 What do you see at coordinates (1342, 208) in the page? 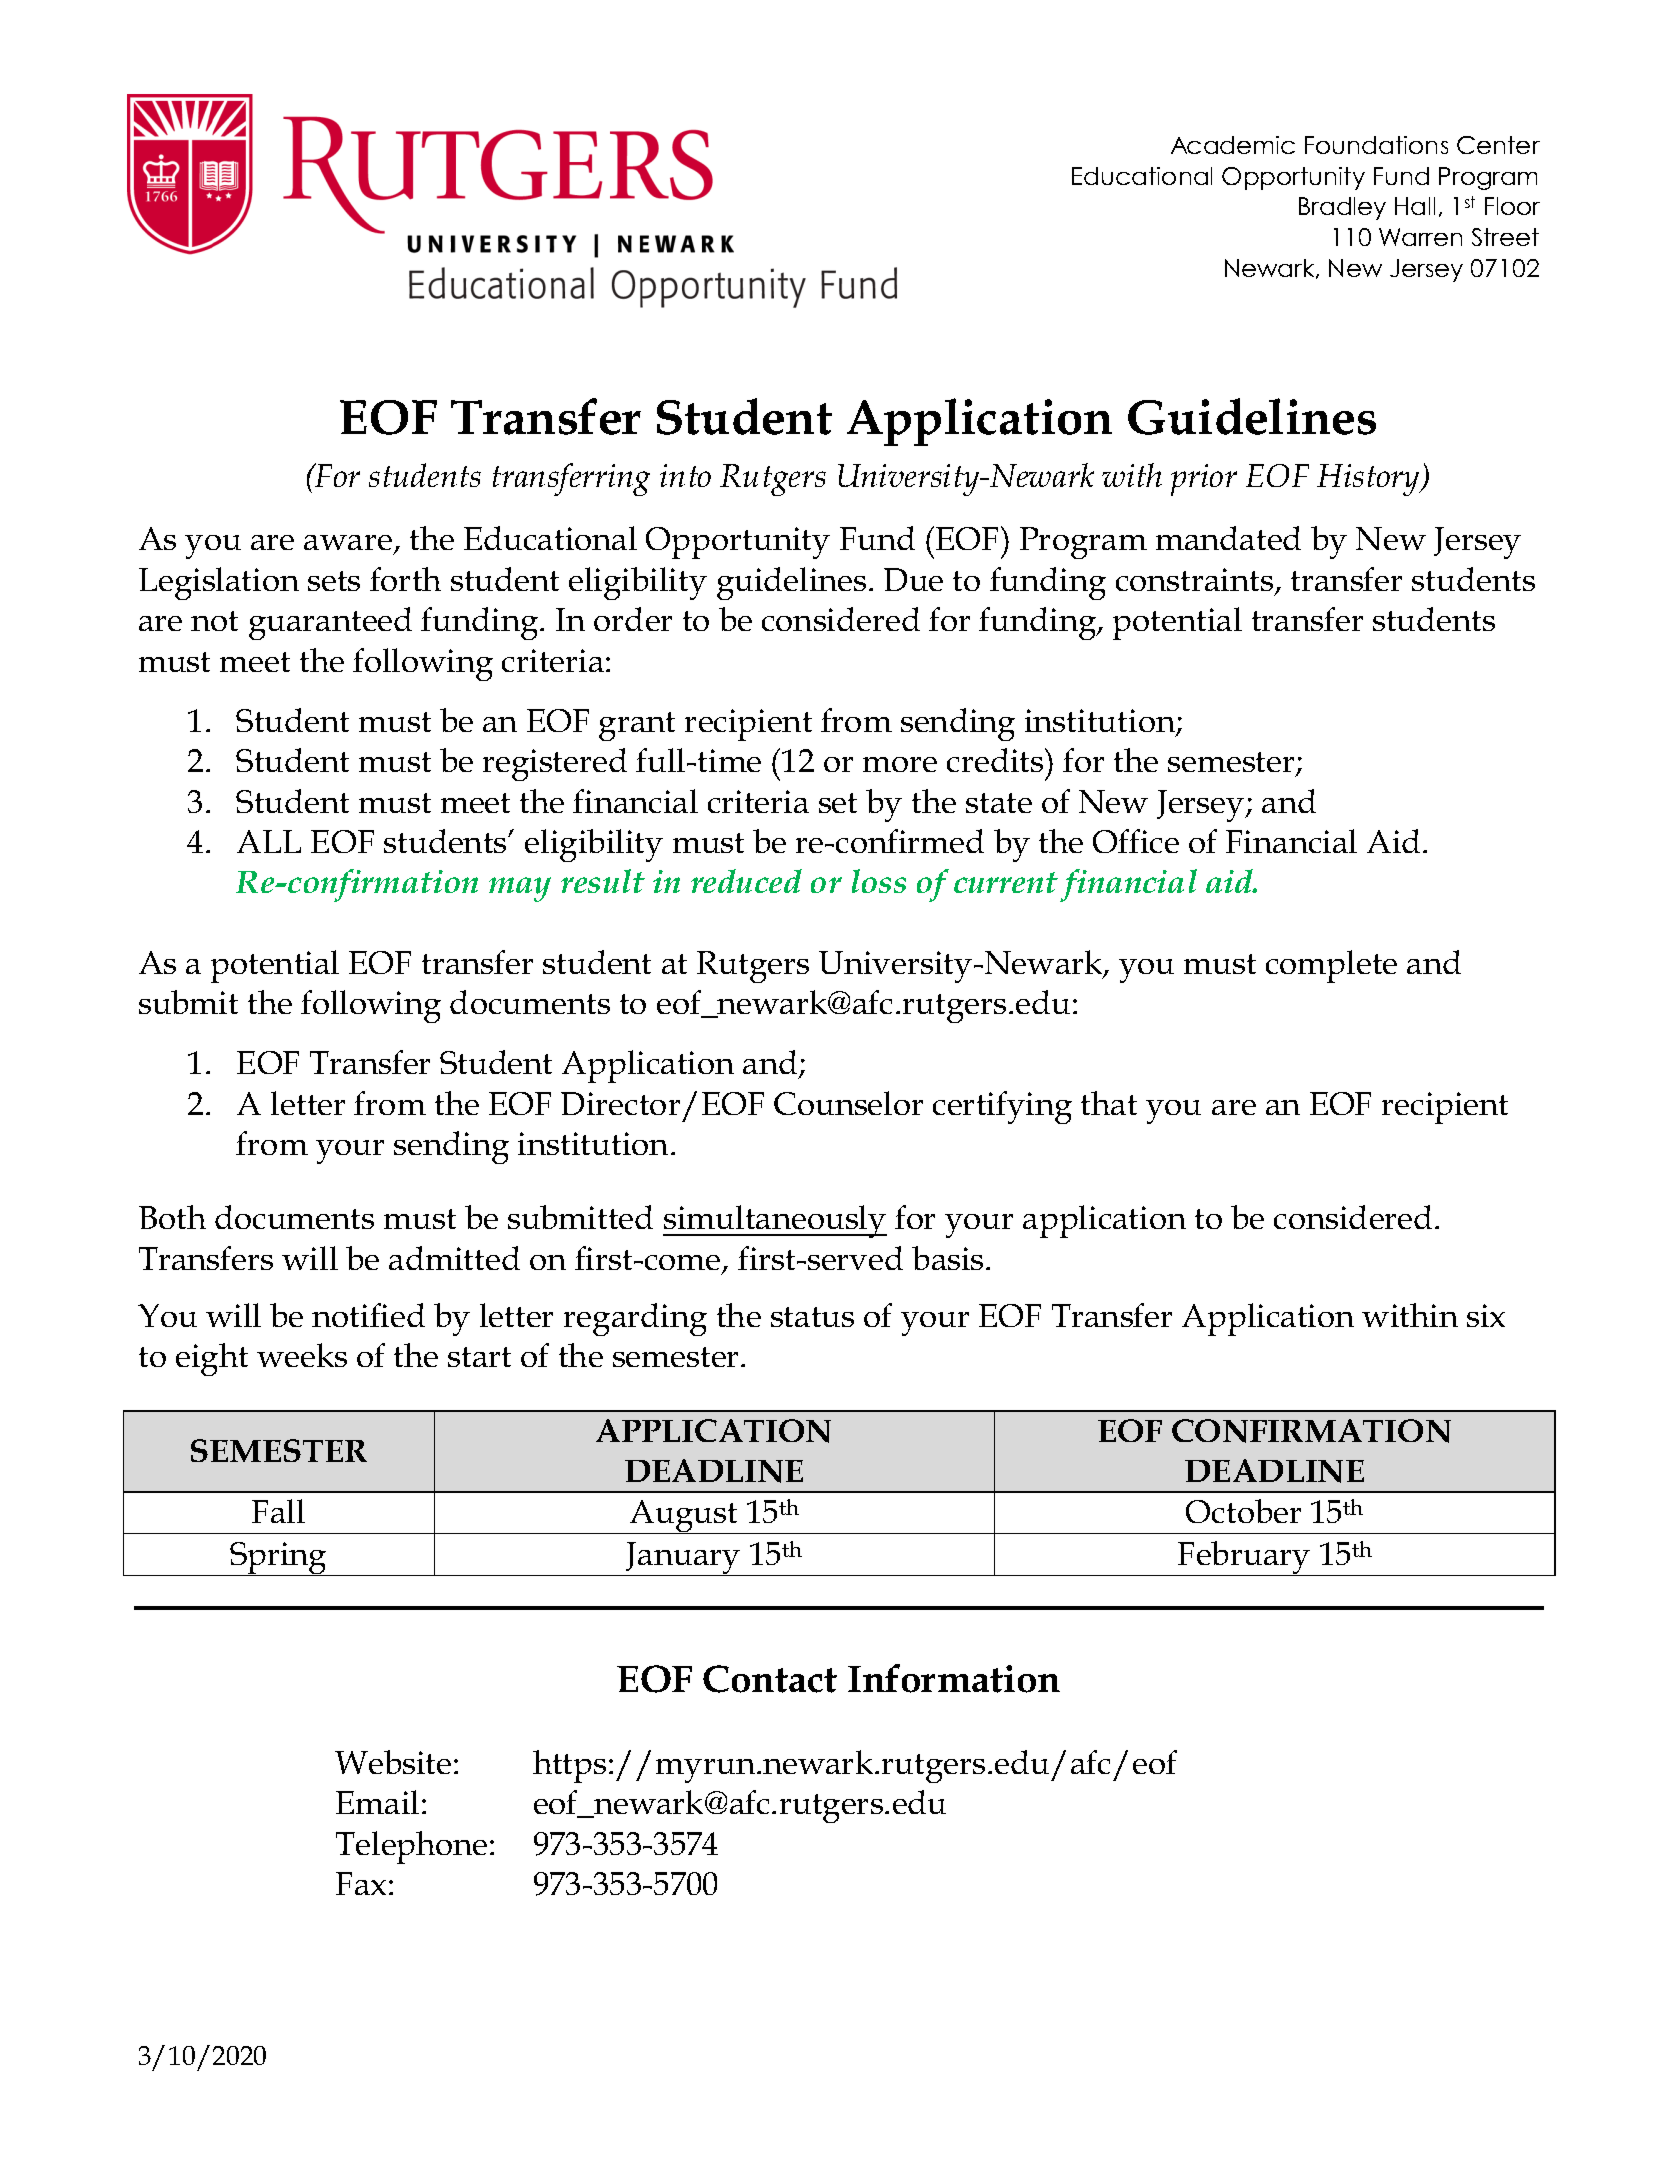
I see `Bradley` at bounding box center [1342, 208].
